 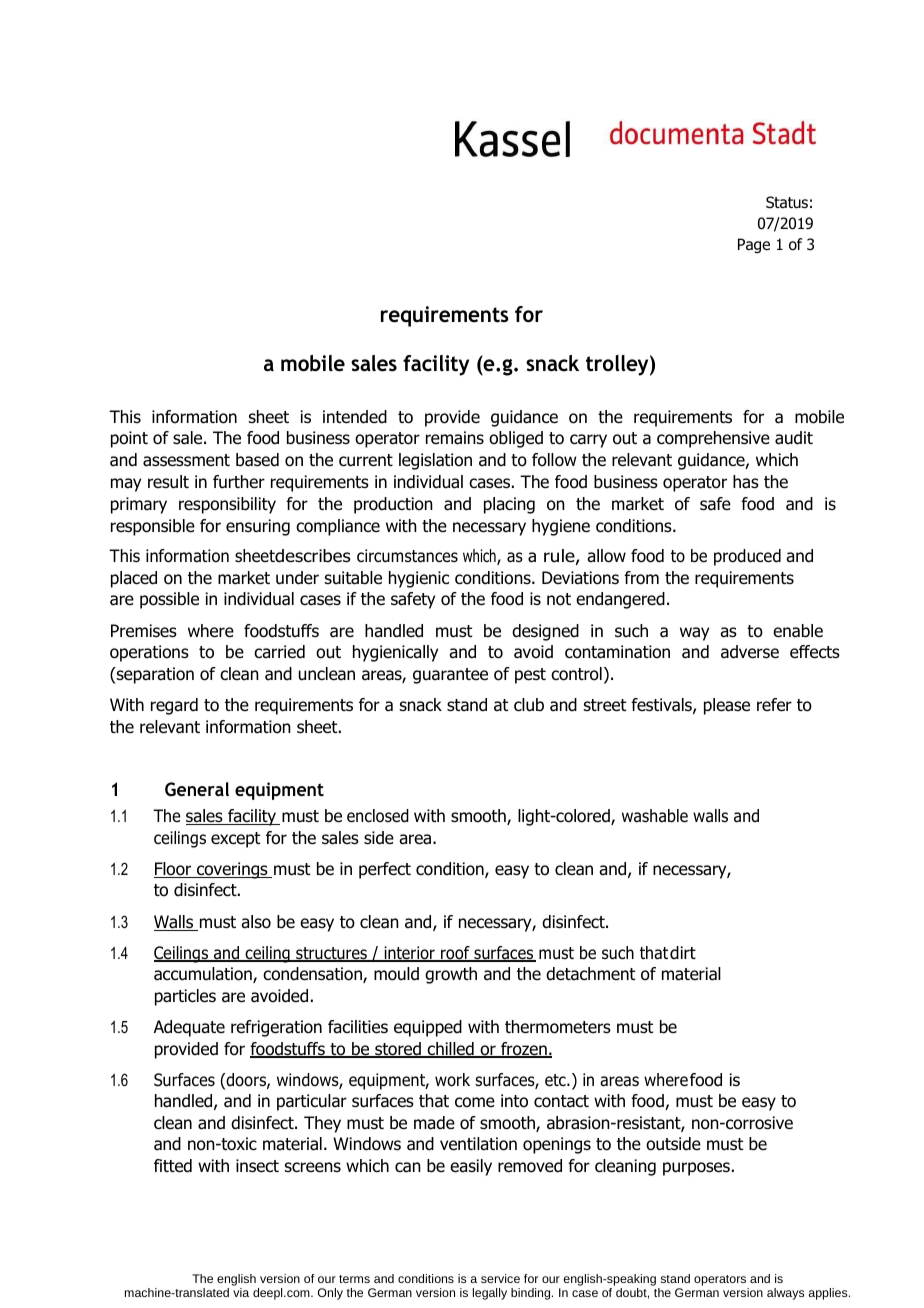 I want to click on Only, so click(x=330, y=1294).
